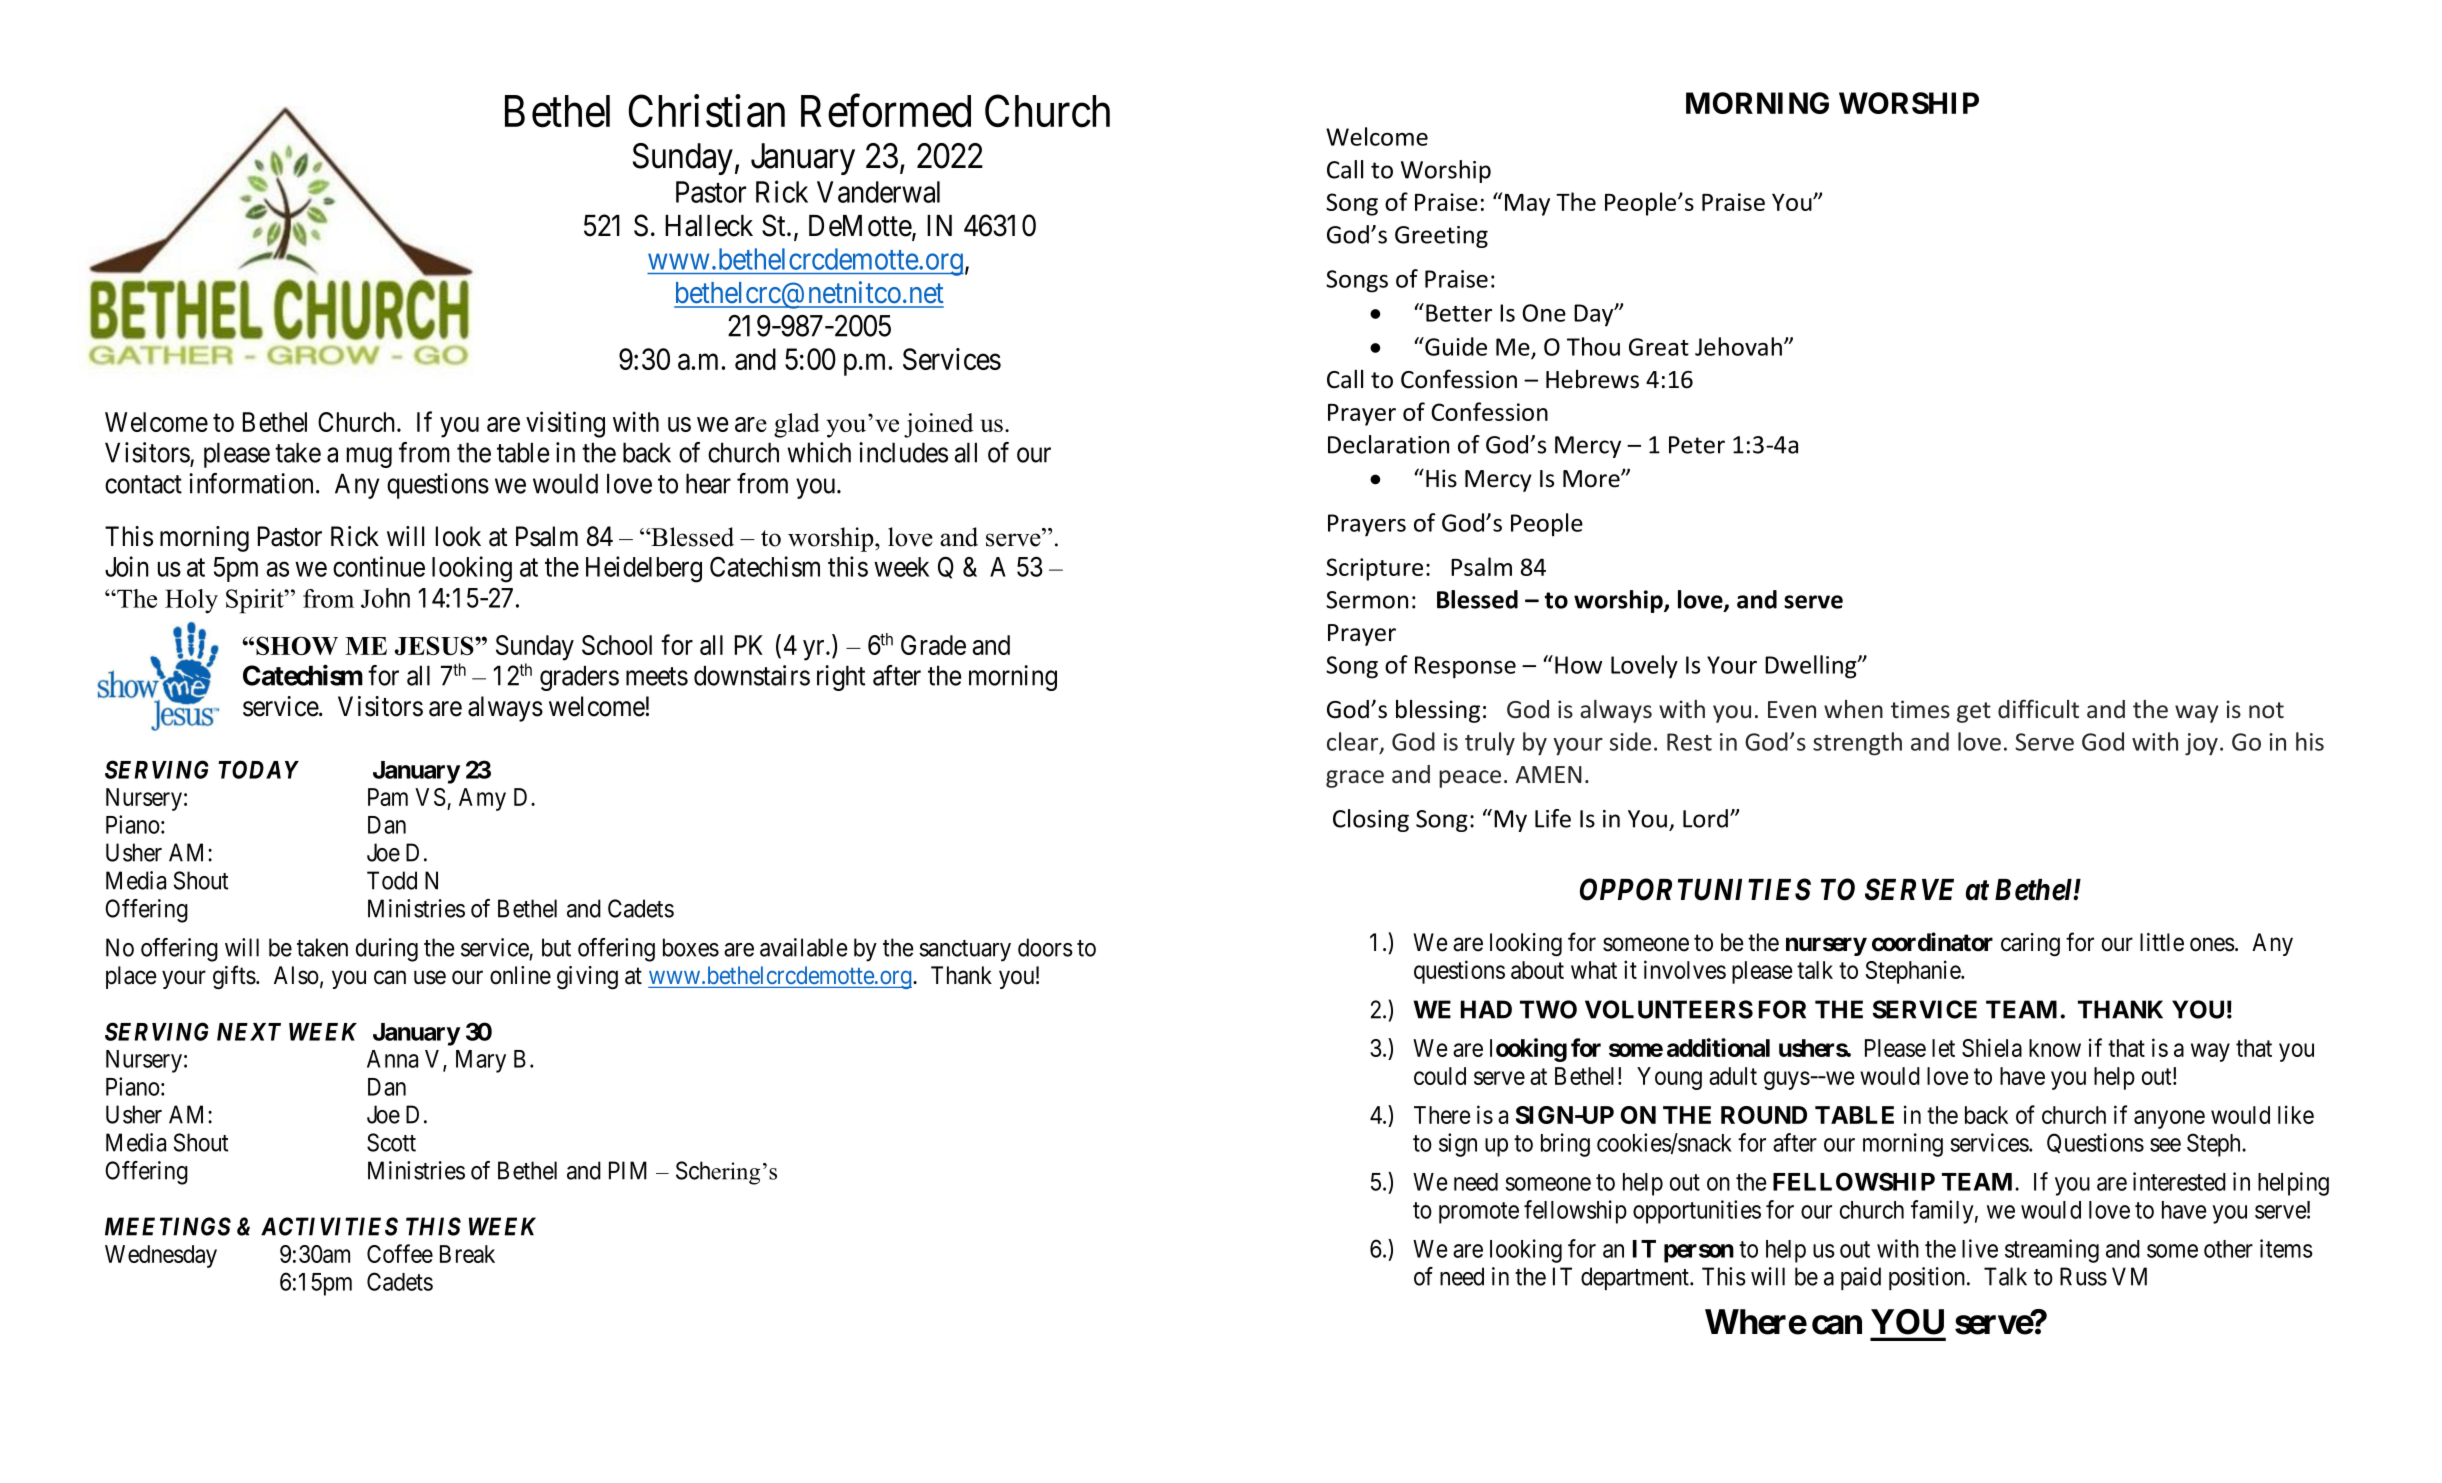 This page has height=1483, width=2442. Describe the element at coordinates (435, 645) in the page. I see `JESUS` at that location.
